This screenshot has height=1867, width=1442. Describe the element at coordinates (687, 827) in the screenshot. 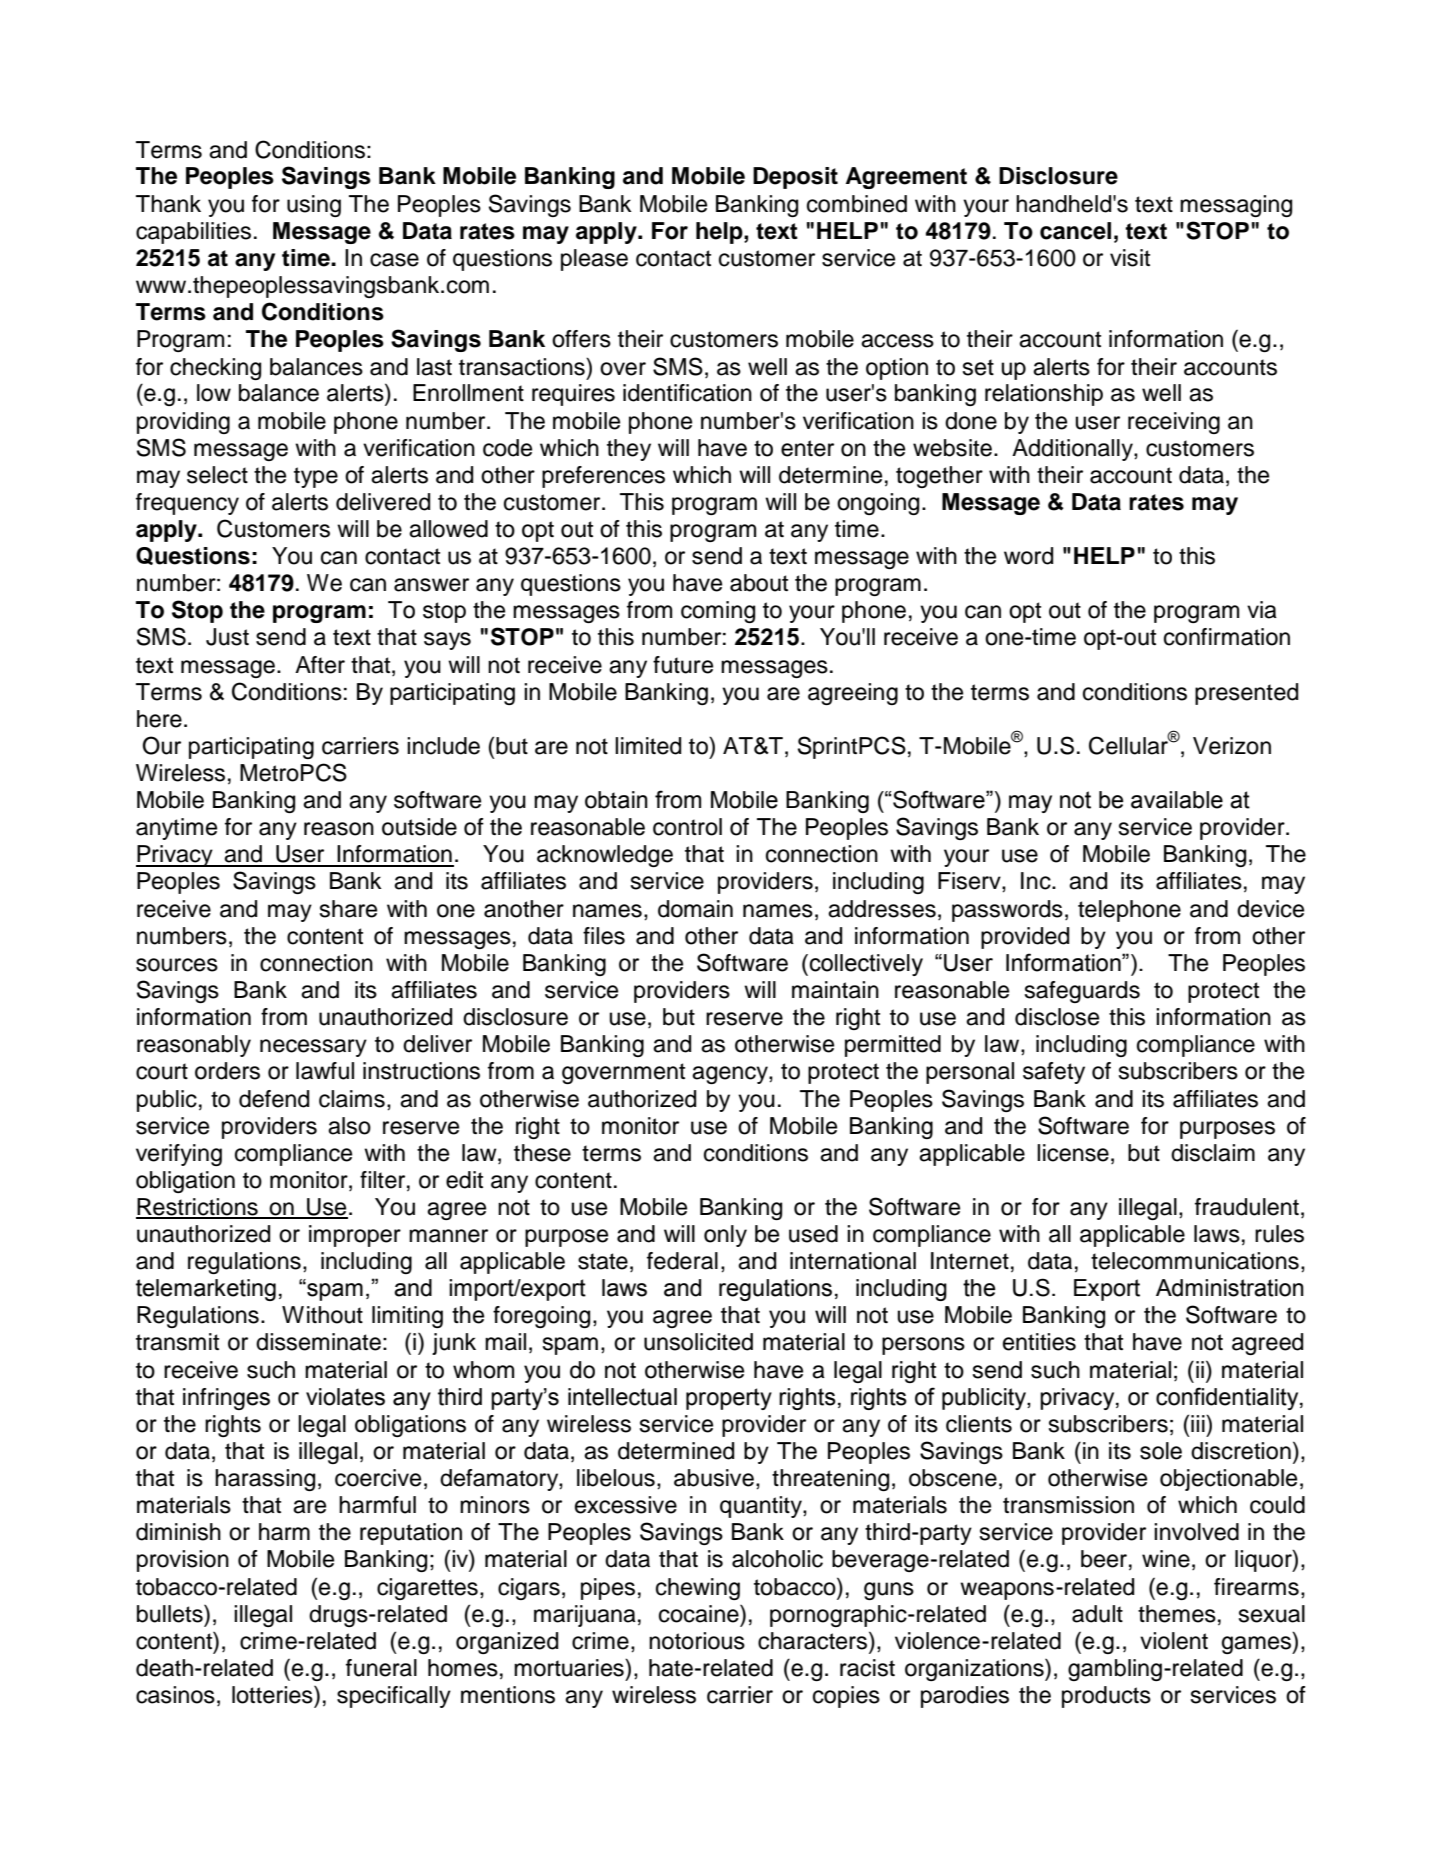

I see `control` at that location.
